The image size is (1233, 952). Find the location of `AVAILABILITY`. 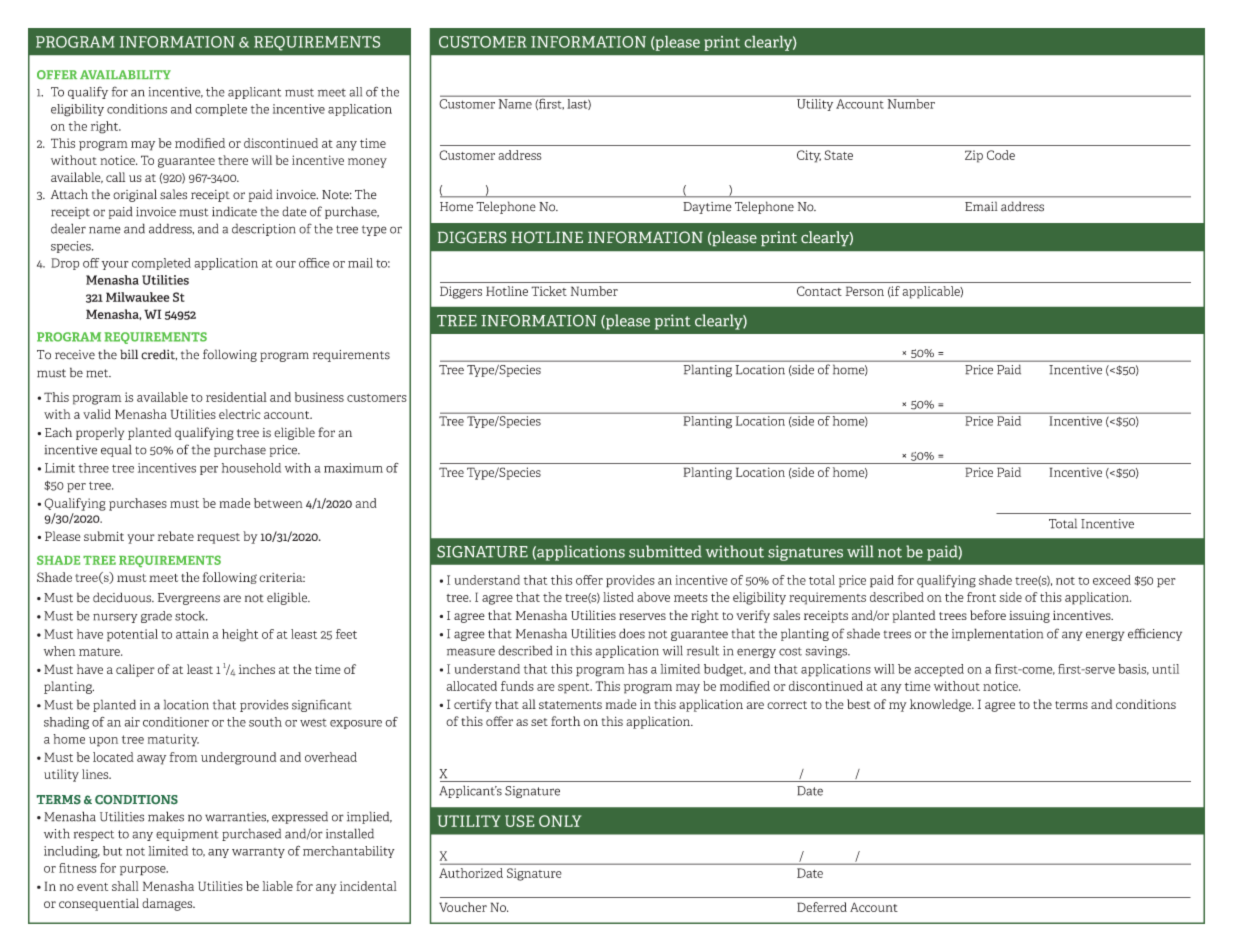

AVAILABILITY is located at coordinates (125, 74).
